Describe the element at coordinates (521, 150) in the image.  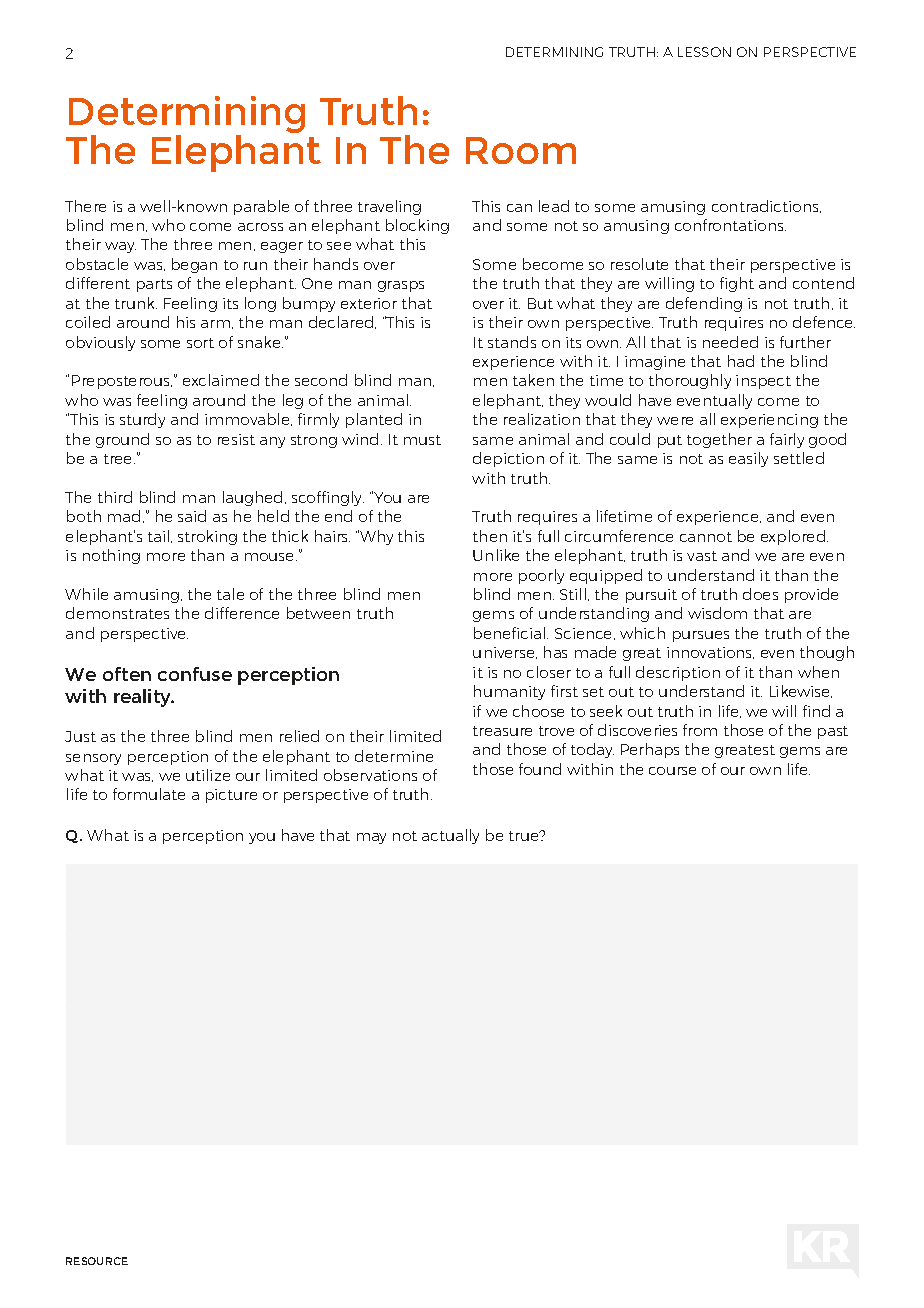
I see `Room` at that location.
